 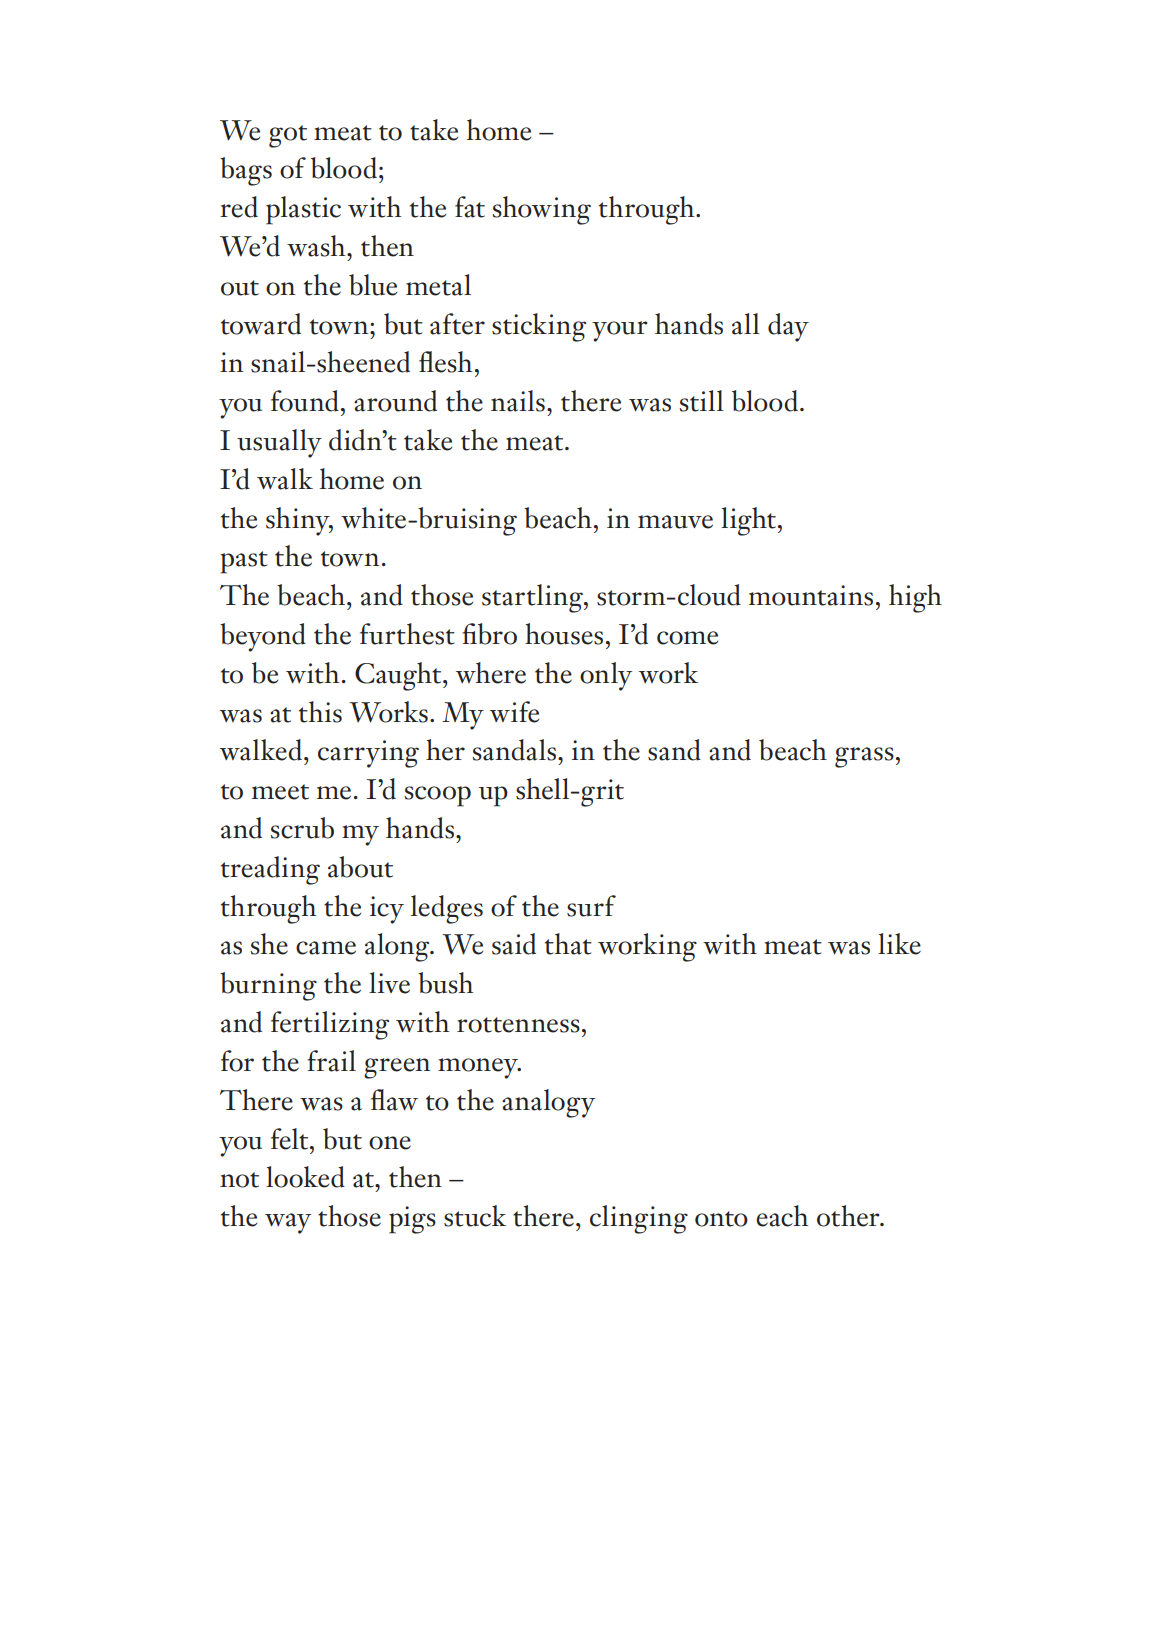 What do you see at coordinates (899, 944) in the image?
I see `like` at bounding box center [899, 944].
